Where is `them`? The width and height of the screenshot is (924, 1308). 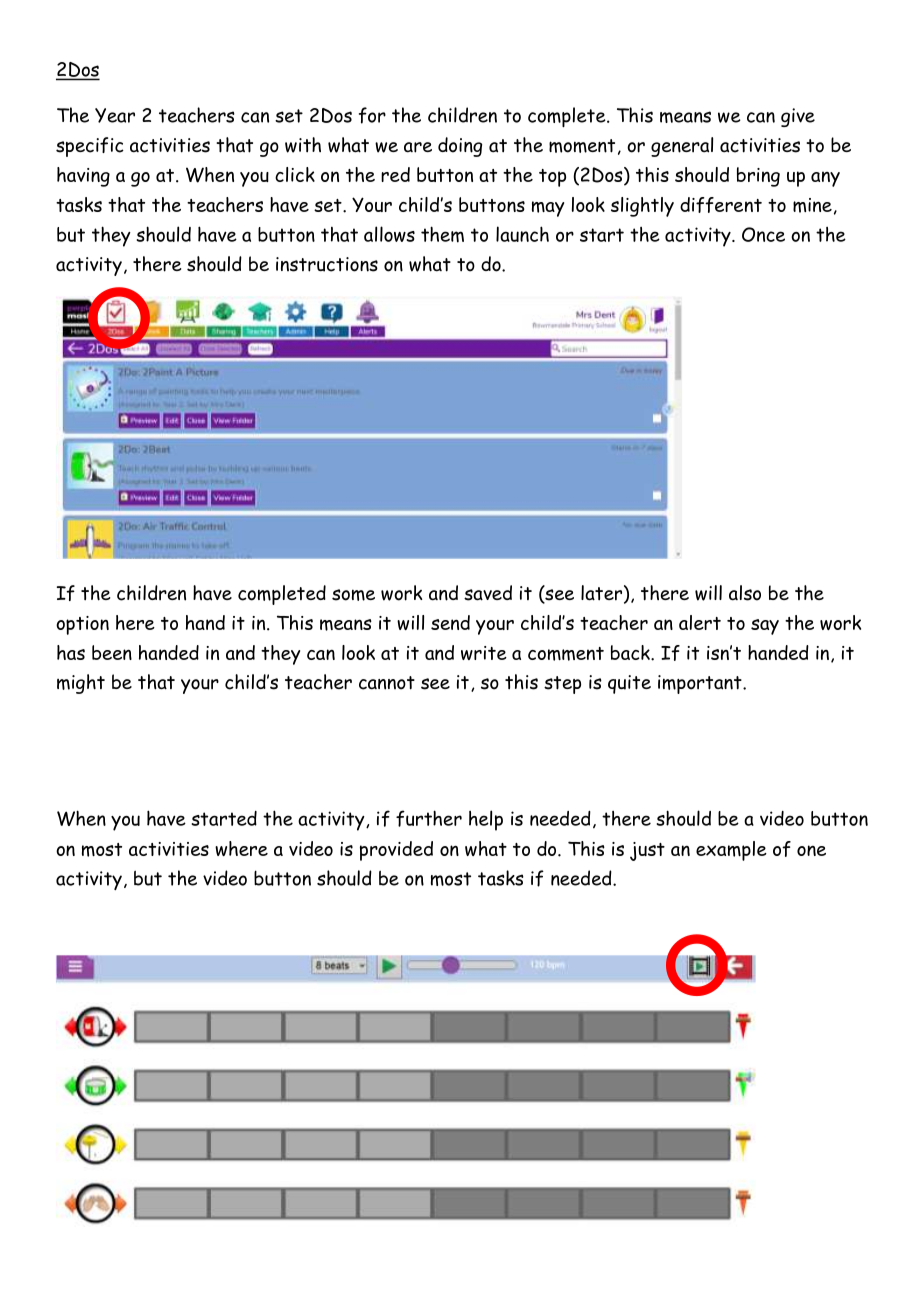
them is located at coordinates (442, 234).
